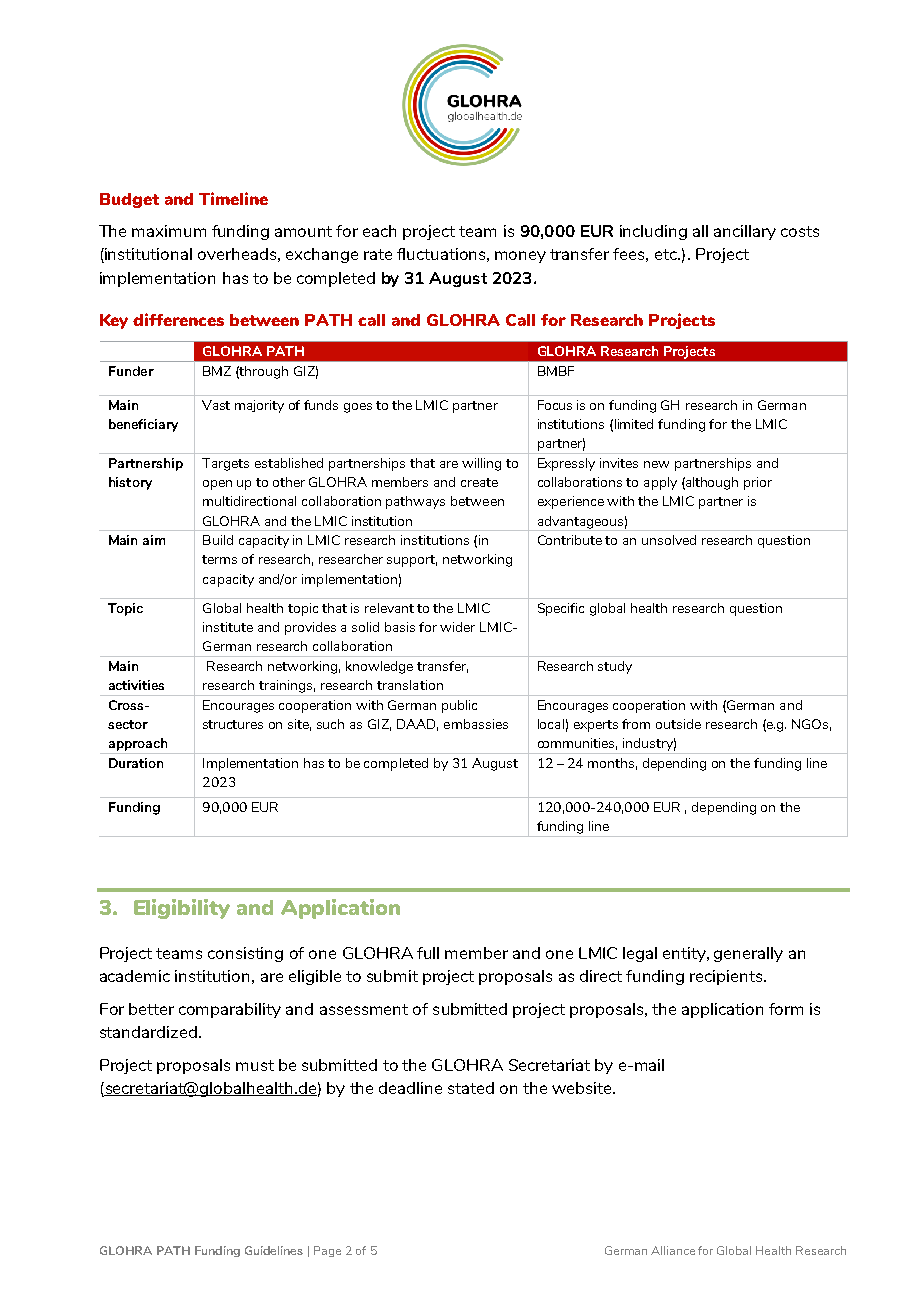 This image has height=1308, width=924. Describe the element at coordinates (471, 1088) in the image. I see `stated` at that location.
